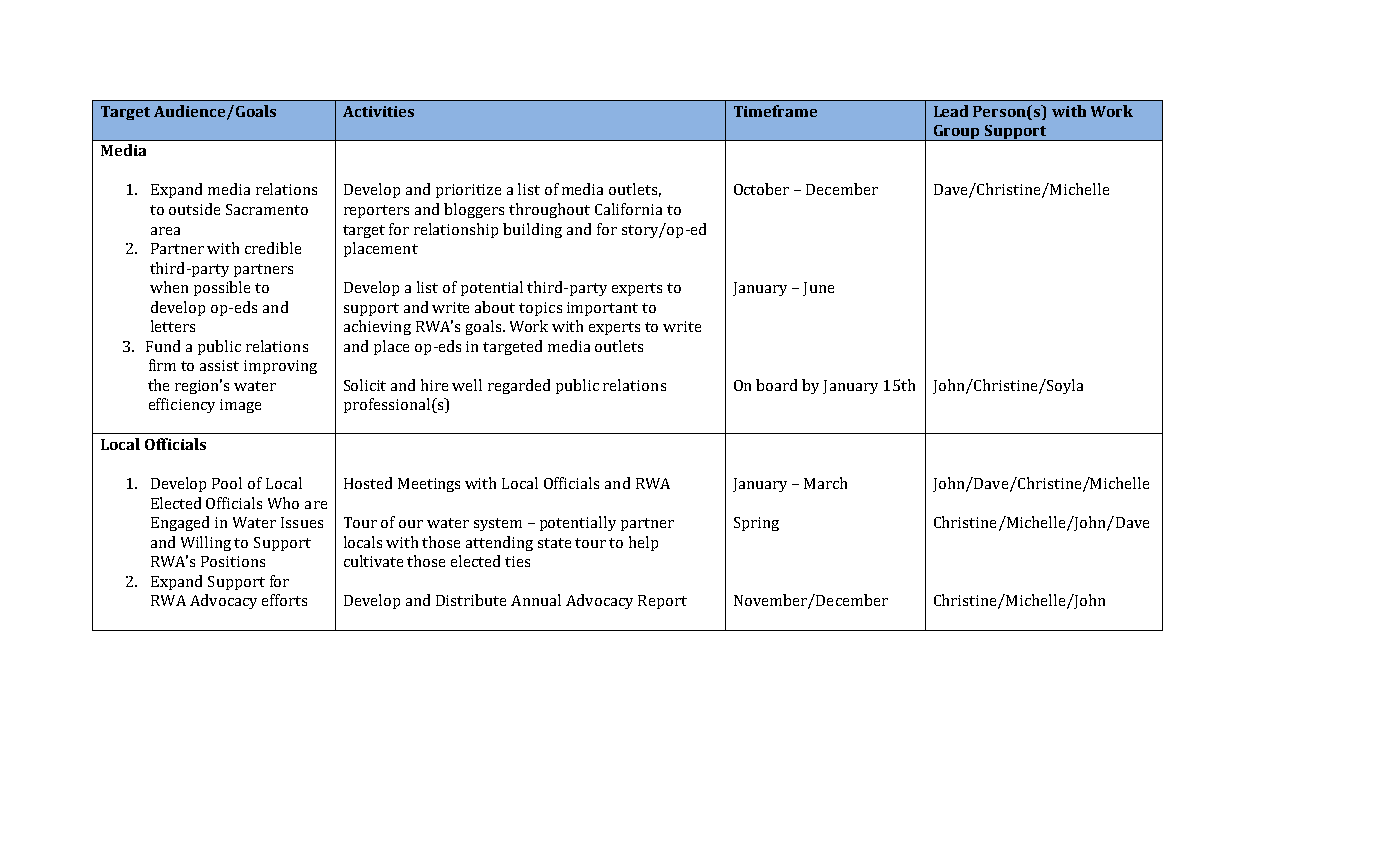 The image size is (1400, 850). What do you see at coordinates (818, 289) in the screenshot?
I see `June` at bounding box center [818, 289].
